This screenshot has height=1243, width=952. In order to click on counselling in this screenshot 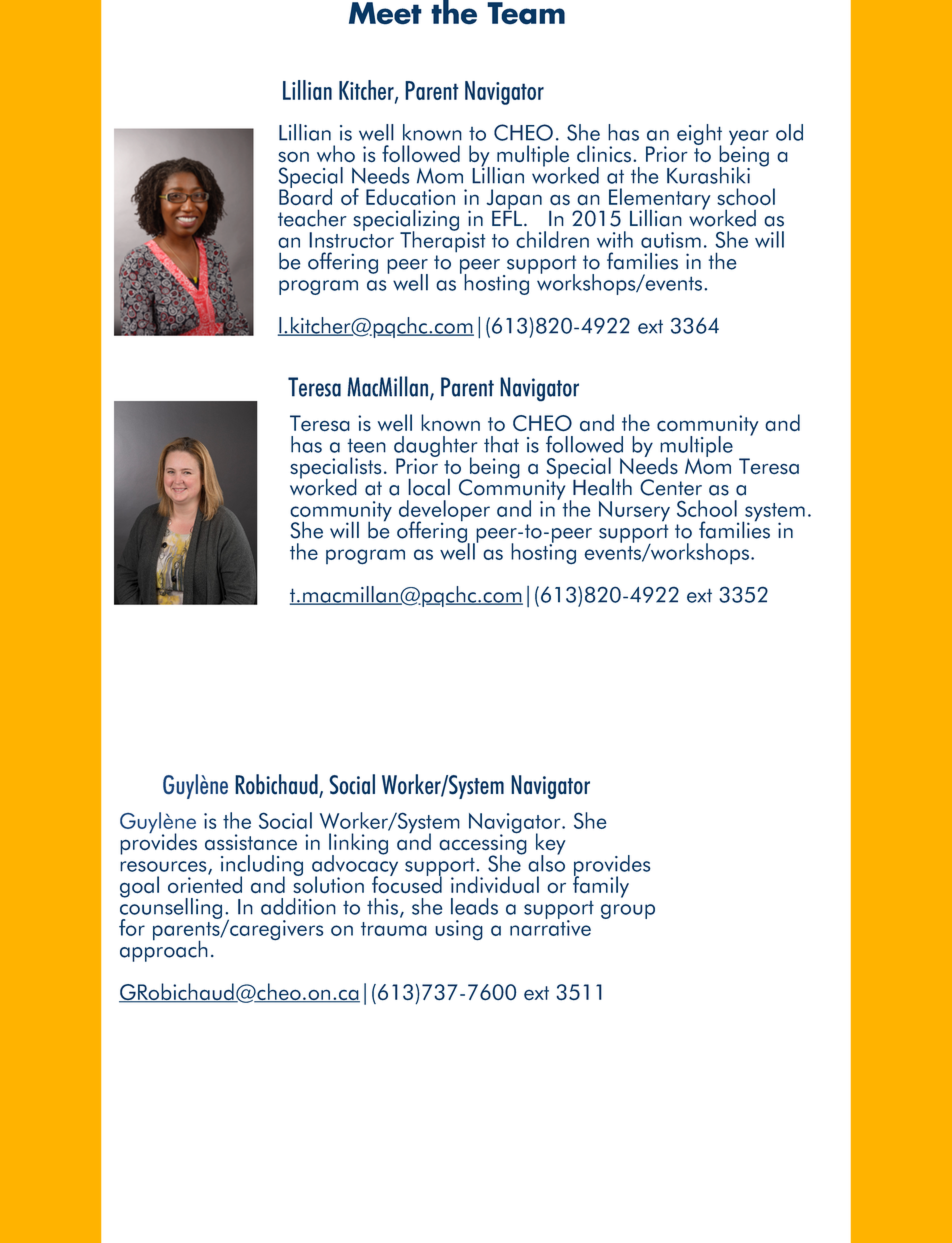, I will do `click(171, 908)`.
